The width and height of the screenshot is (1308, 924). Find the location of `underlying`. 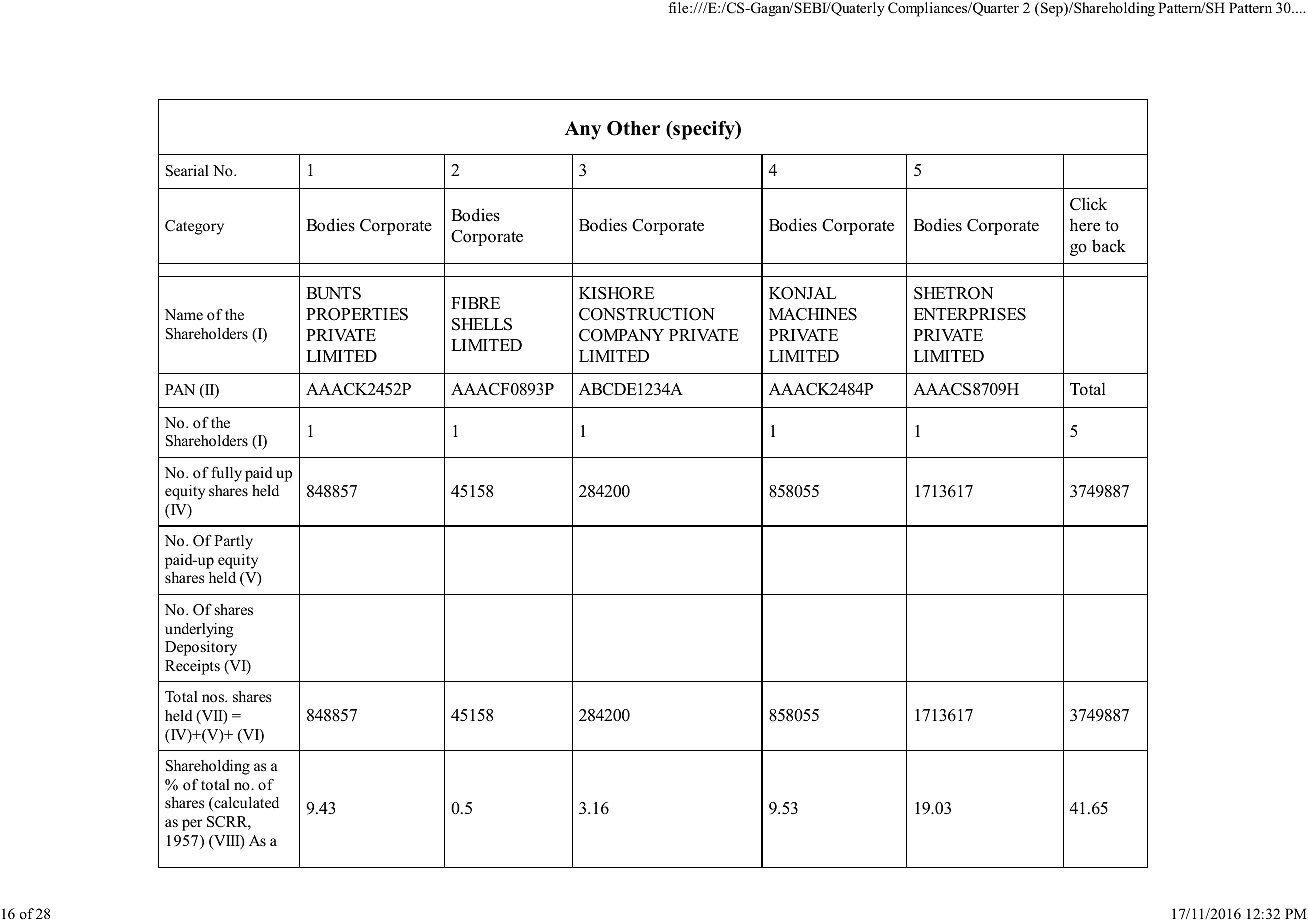

underlying is located at coordinates (199, 630).
